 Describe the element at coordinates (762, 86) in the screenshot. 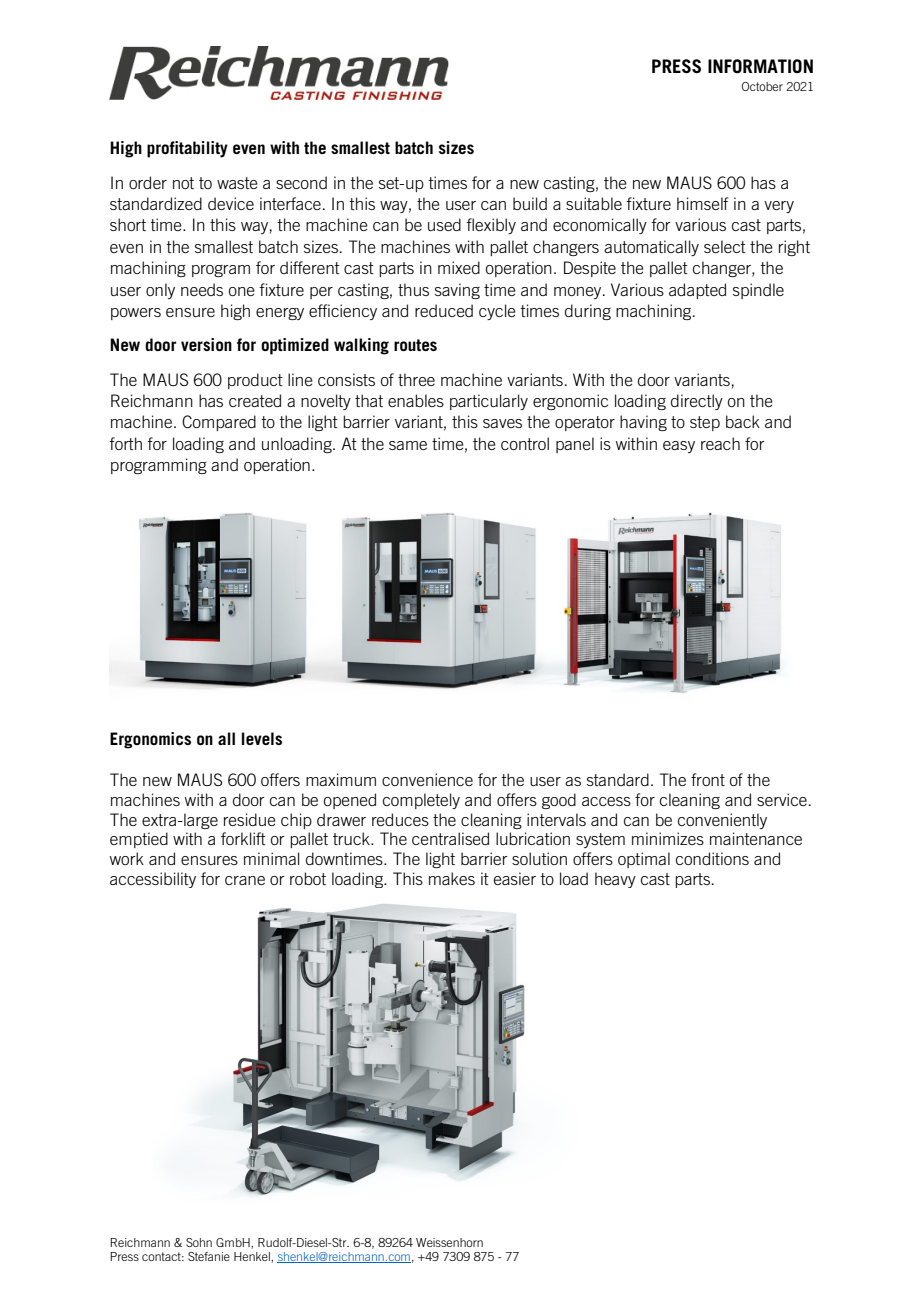

I see `October` at that location.
